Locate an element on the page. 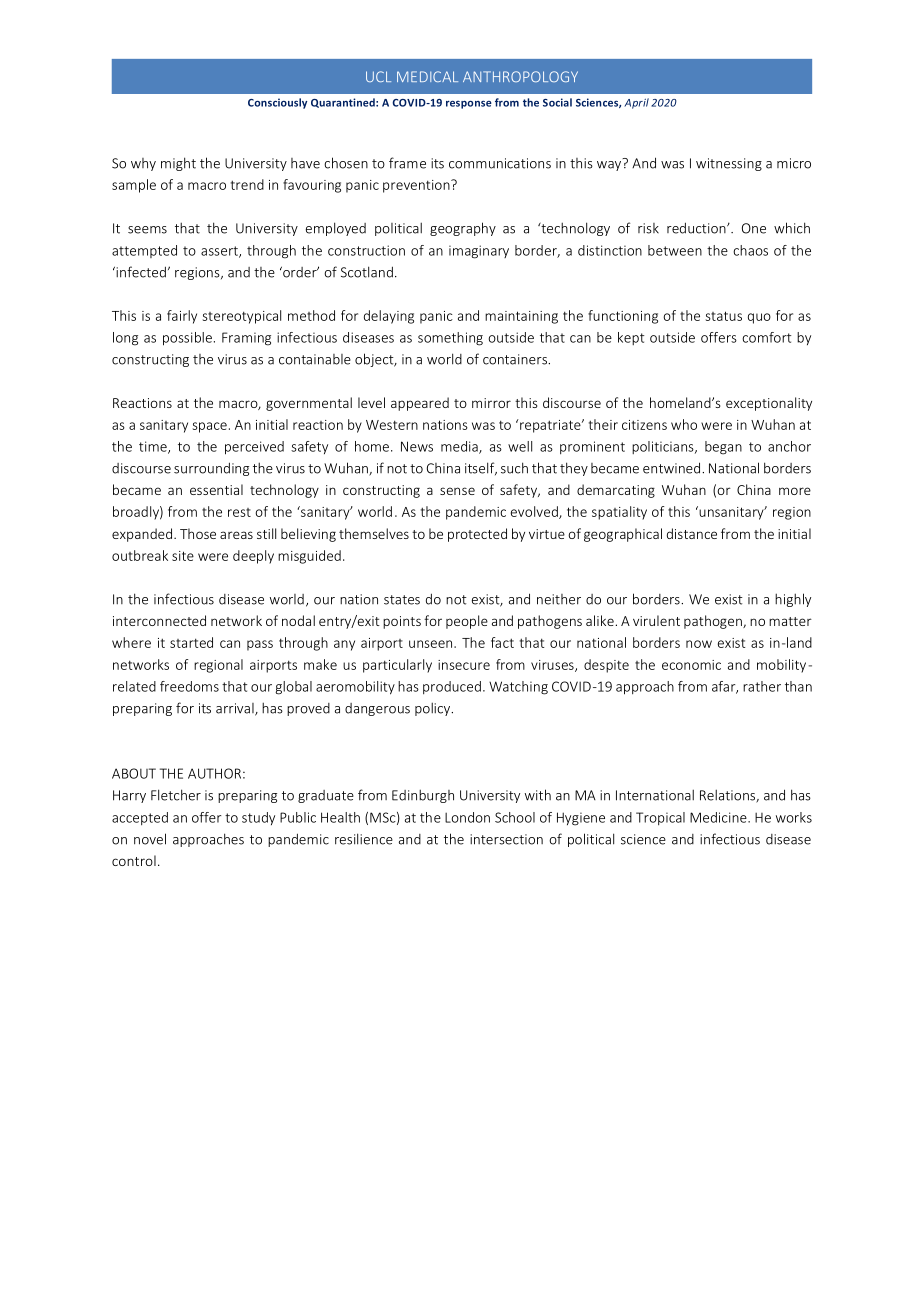 The height and width of the image is (1307, 924). Medicine is located at coordinates (719, 817).
